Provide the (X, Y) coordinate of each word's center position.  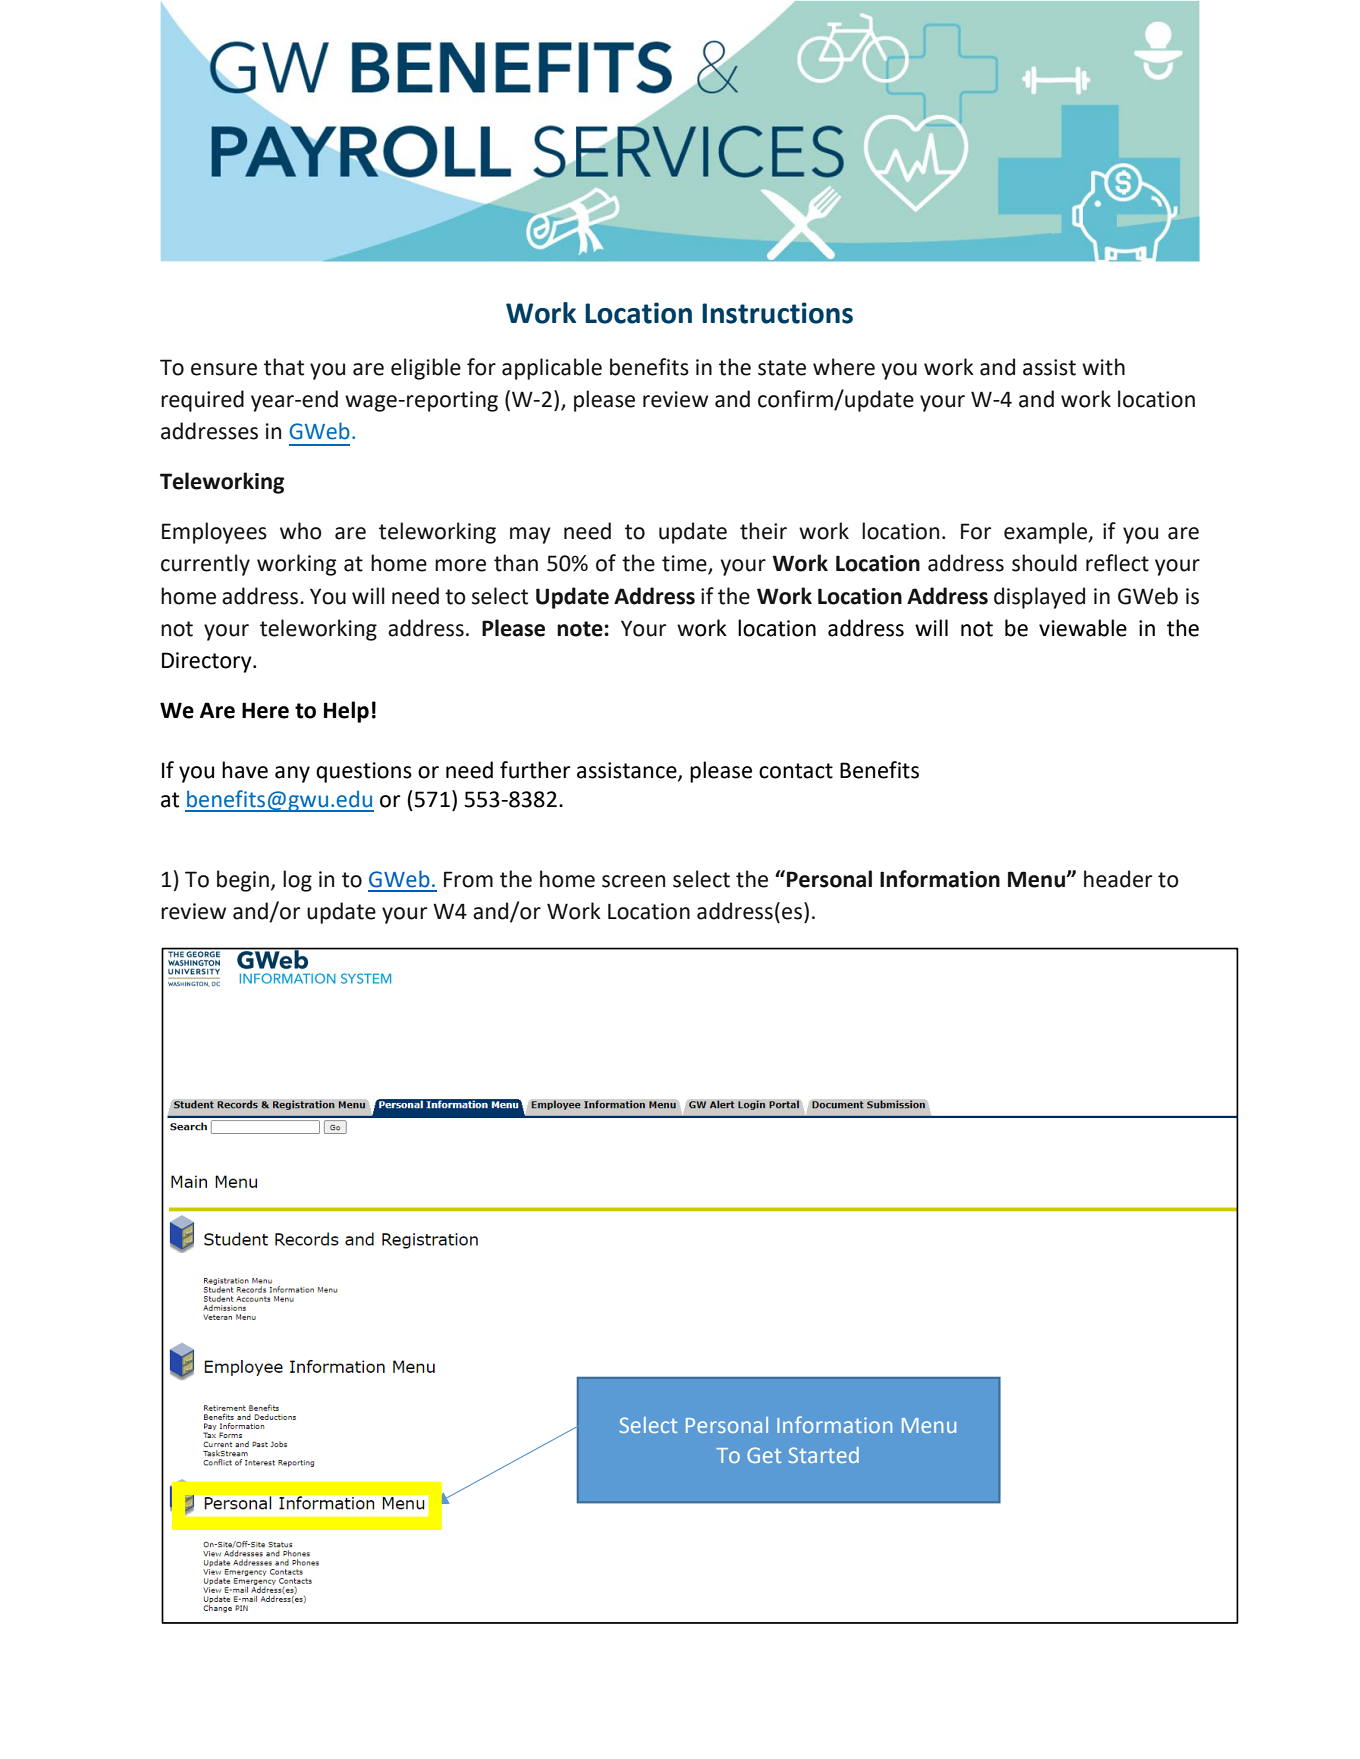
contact (796, 771)
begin (243, 881)
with (1103, 367)
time (685, 564)
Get (764, 1455)
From (468, 879)
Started (823, 1455)
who (301, 531)
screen (633, 881)
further (535, 770)
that (284, 367)
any (292, 774)
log (297, 881)
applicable (552, 369)
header (1118, 879)
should (1044, 563)
